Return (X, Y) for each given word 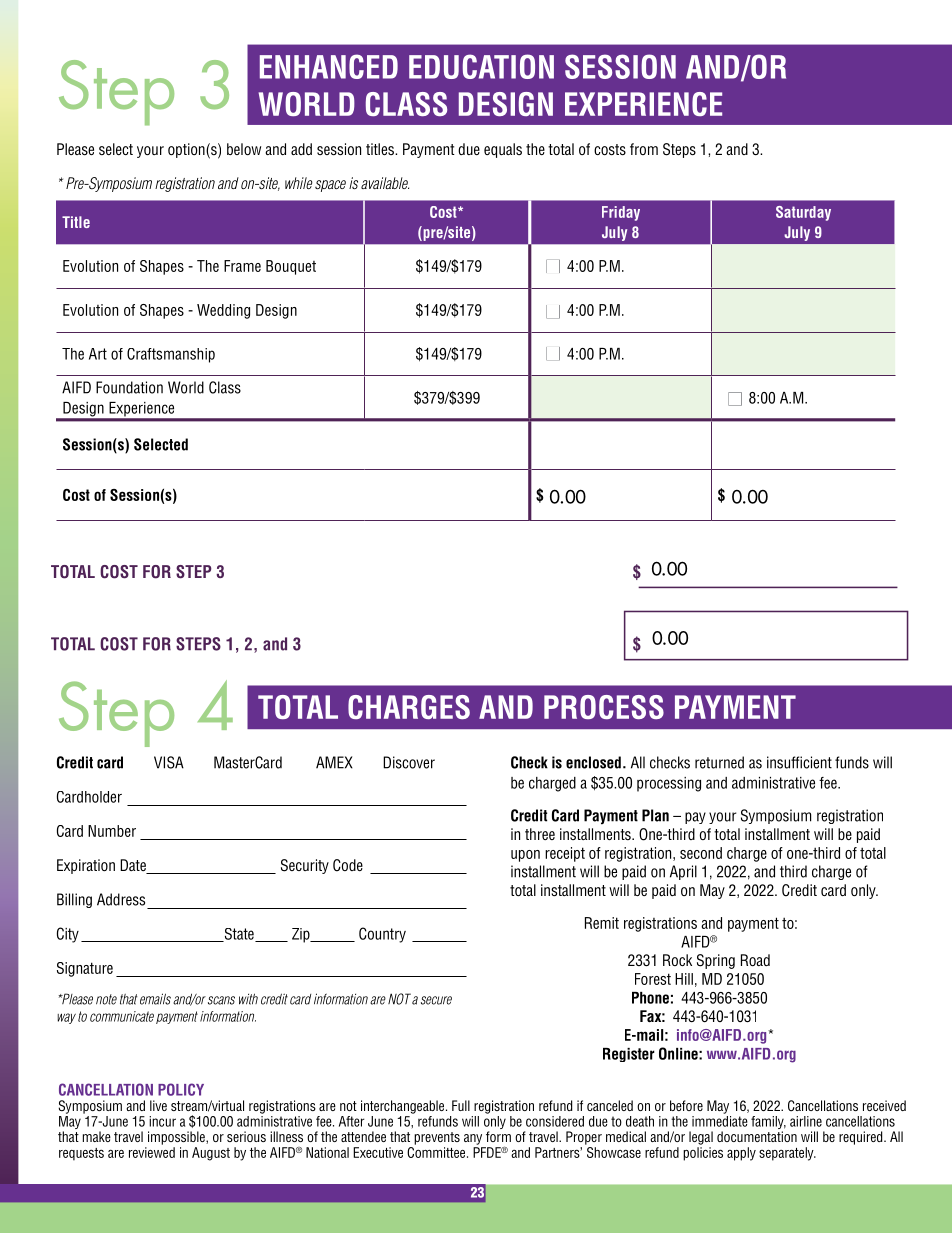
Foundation (129, 387)
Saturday (803, 213)
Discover (409, 762)
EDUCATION (481, 66)
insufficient (799, 762)
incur (162, 1121)
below (244, 149)
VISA (169, 762)
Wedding (223, 311)
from (644, 149)
